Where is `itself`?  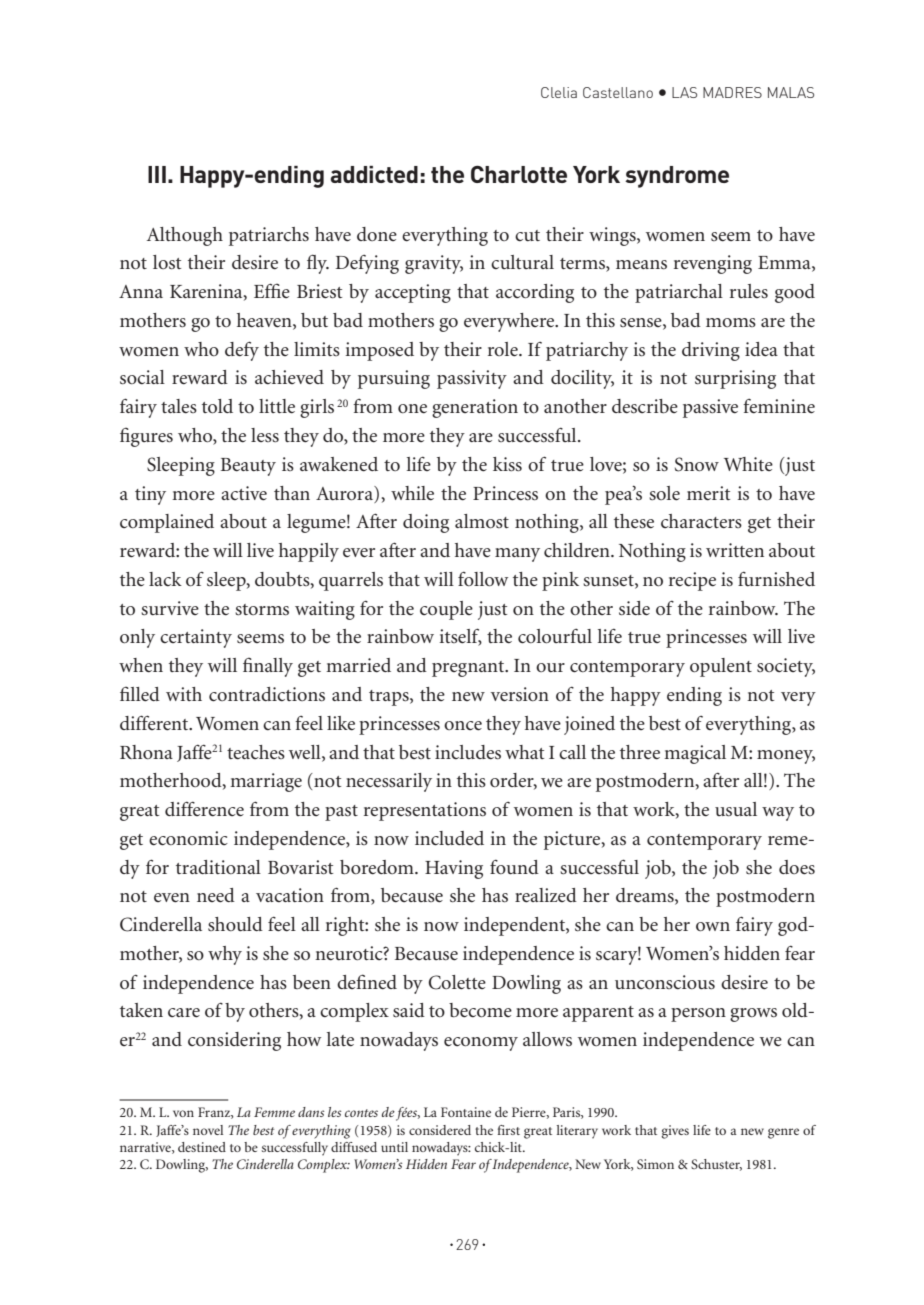 itself is located at coordinates (461, 637).
